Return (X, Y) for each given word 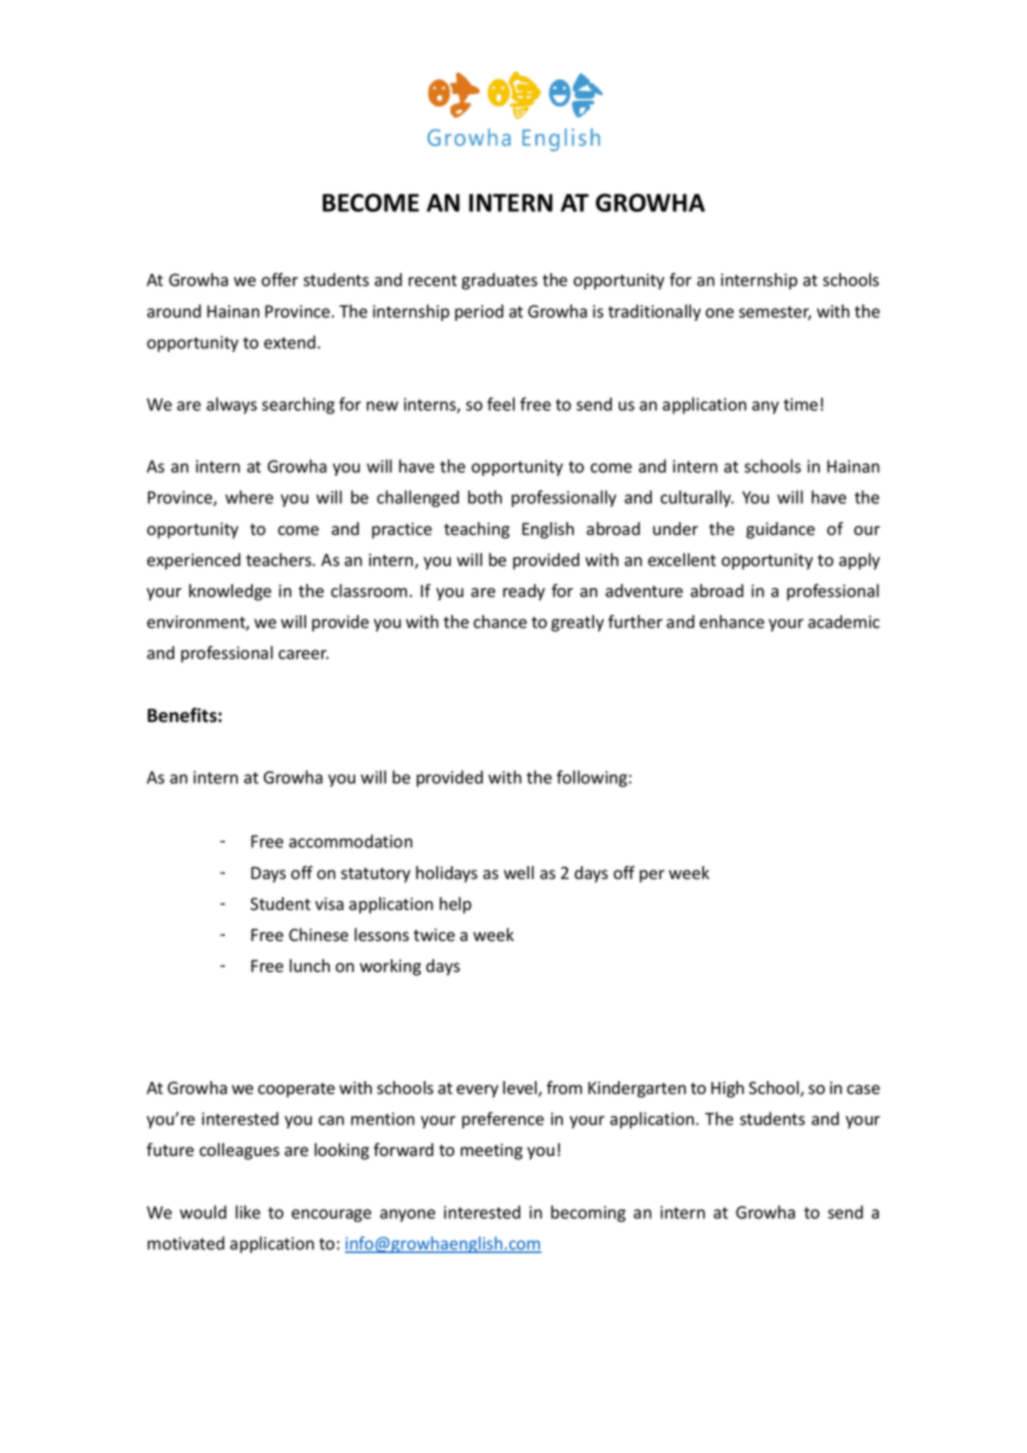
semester (775, 313)
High (727, 1089)
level (521, 1089)
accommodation (350, 841)
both (485, 497)
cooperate (296, 1090)
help (455, 905)
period (479, 312)
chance (500, 622)
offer (280, 280)
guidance (780, 530)
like (248, 1212)
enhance (732, 622)
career (304, 655)
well (519, 873)
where (249, 497)
